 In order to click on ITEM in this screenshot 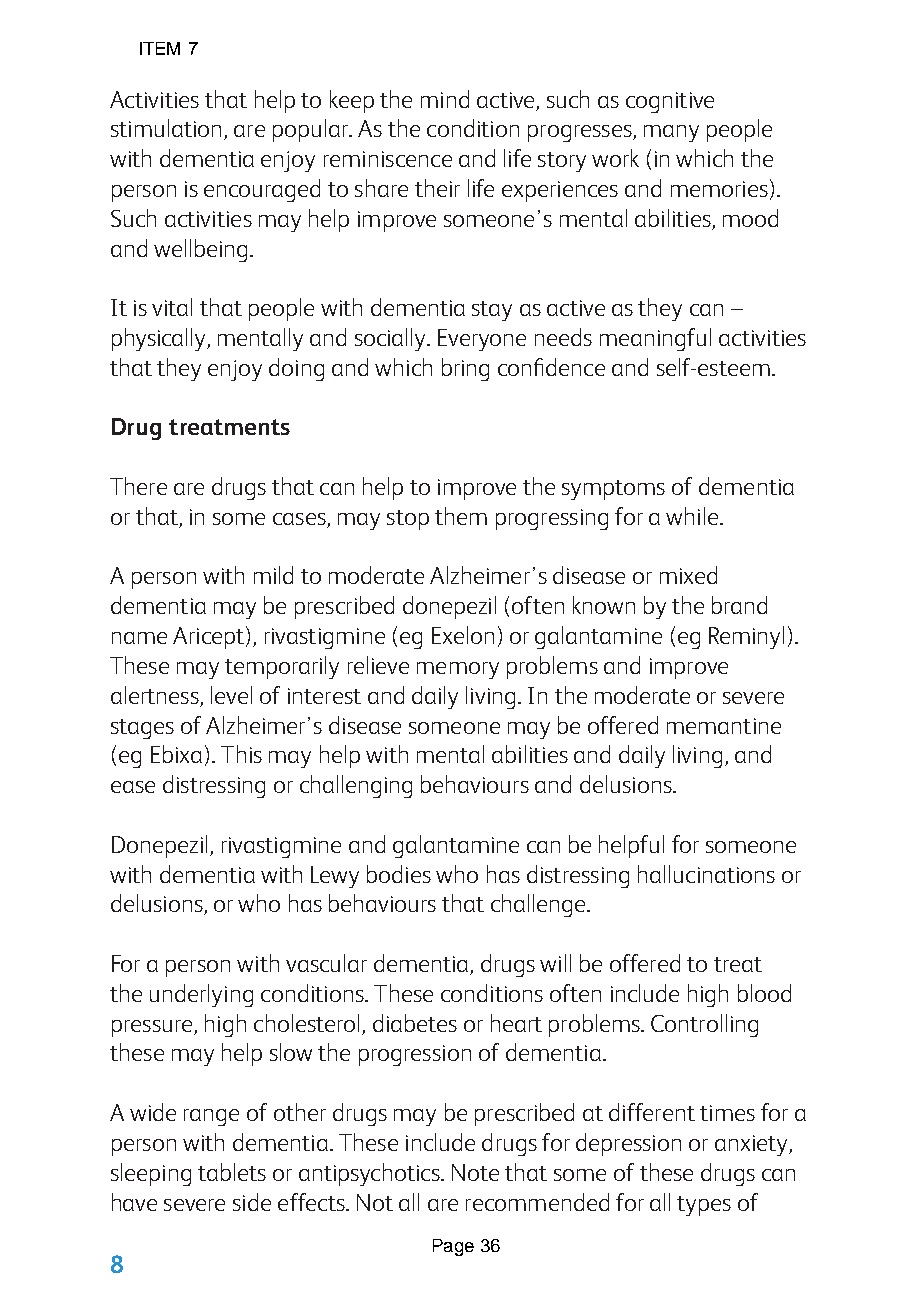, I will do `click(160, 48)`.
